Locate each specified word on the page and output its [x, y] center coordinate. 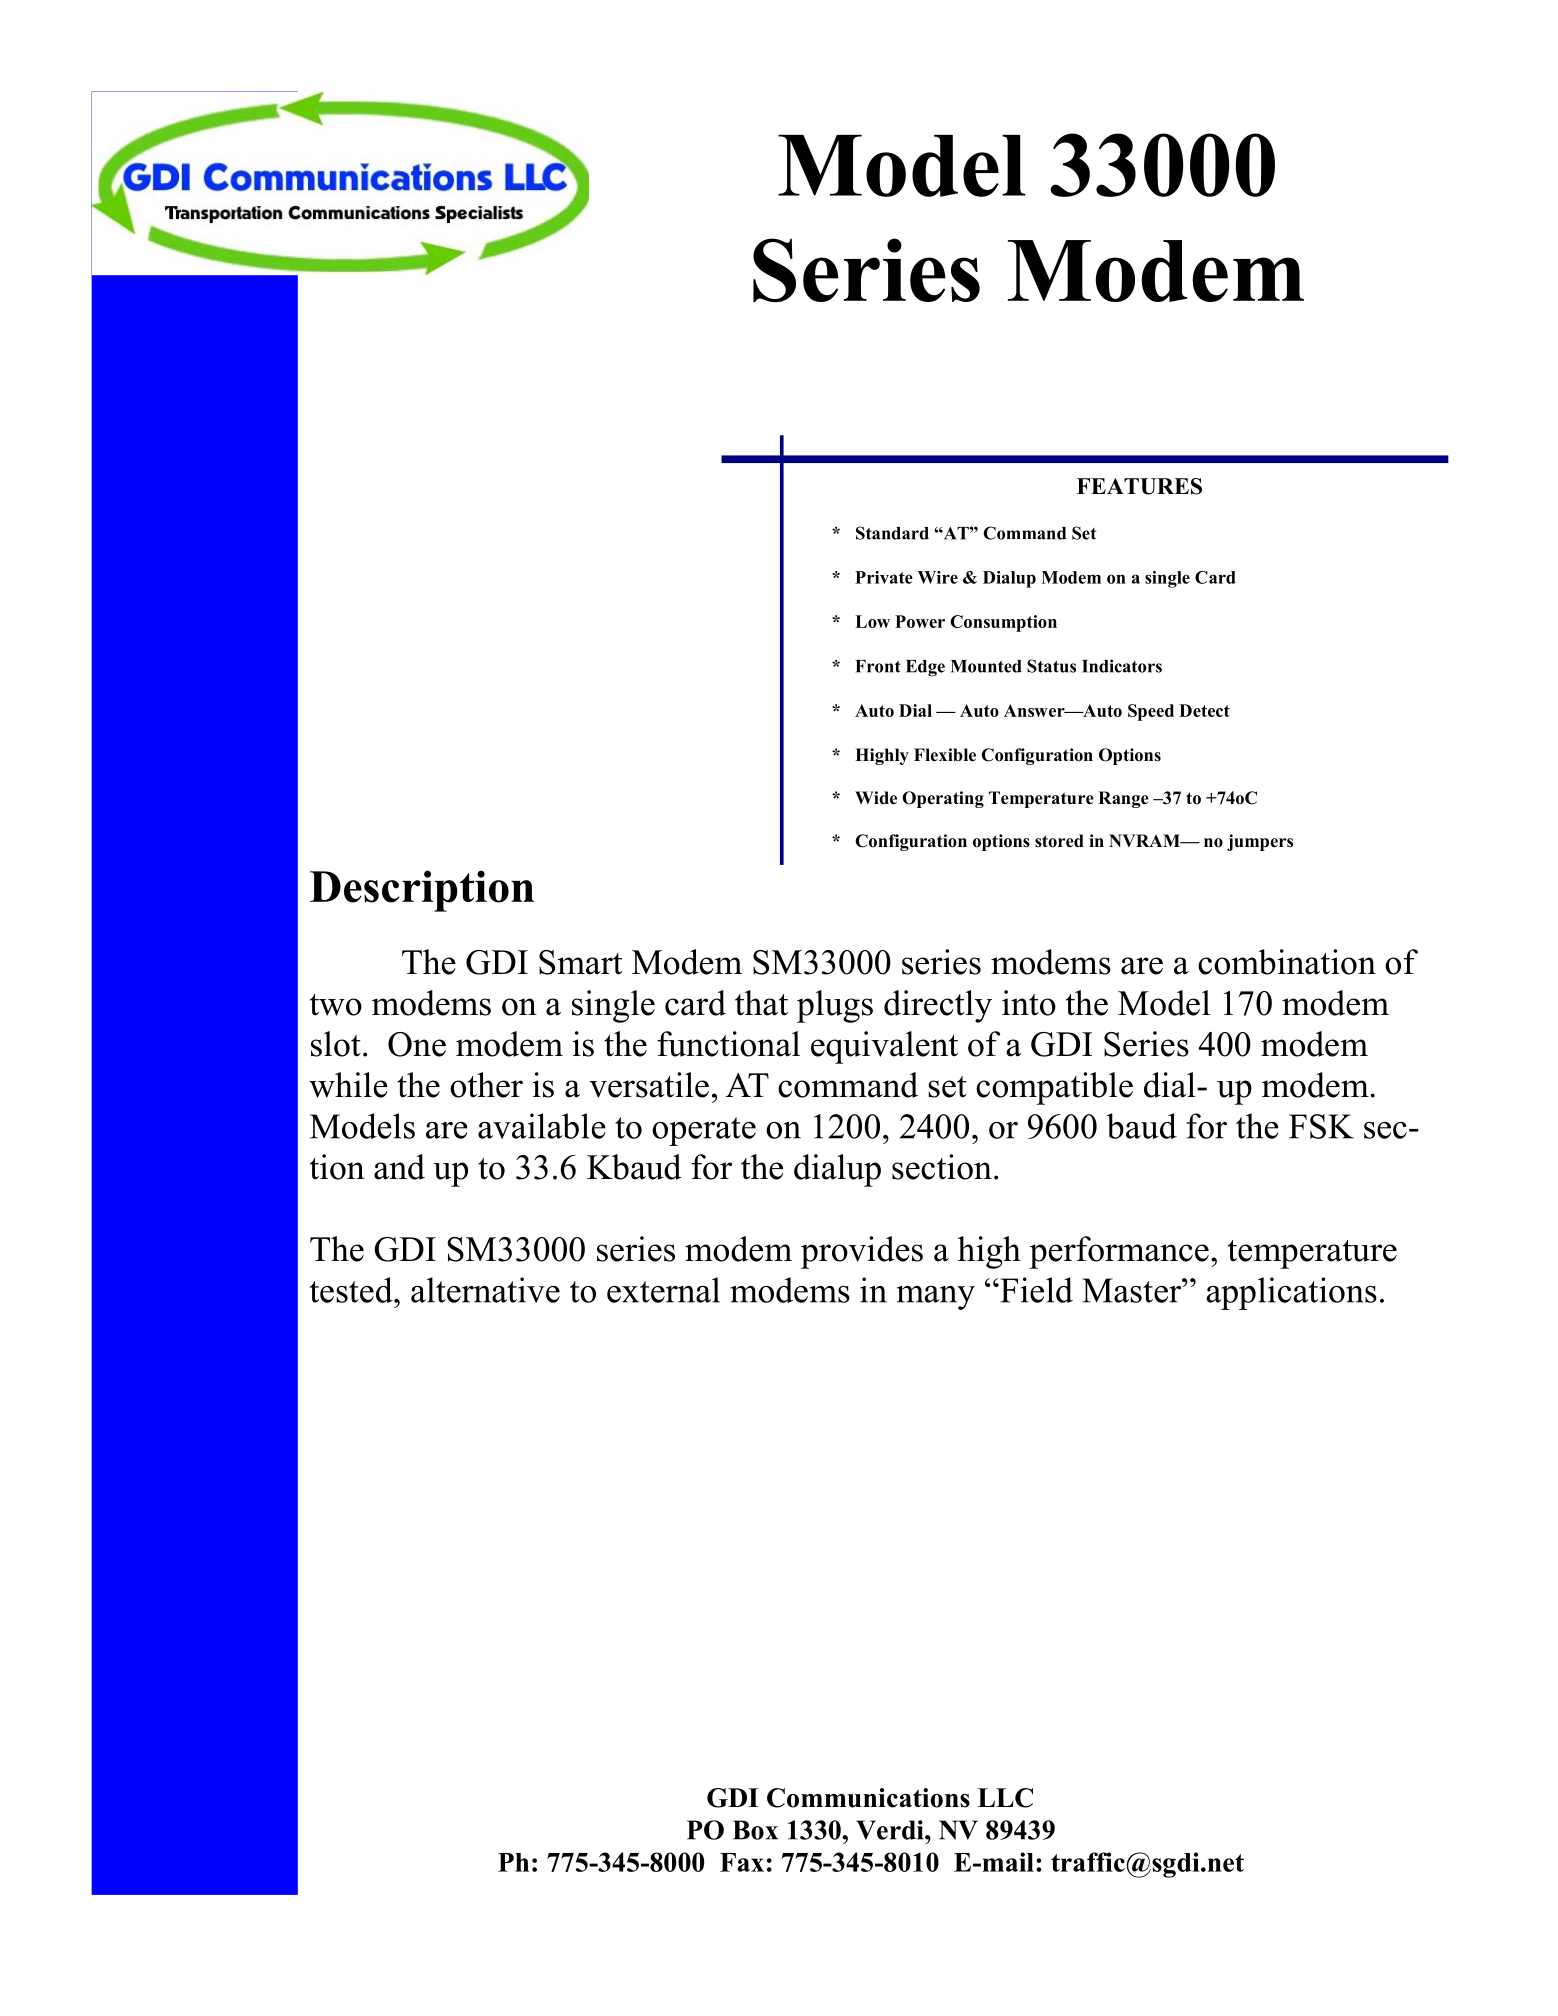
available [542, 1126]
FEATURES [1139, 486]
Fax [742, 1862]
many [936, 1298]
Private [884, 577]
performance [1119, 1252]
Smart [580, 962]
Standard [892, 533]
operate [704, 1131]
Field [1035, 1290]
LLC [1005, 1798]
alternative [485, 1290]
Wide [876, 798]
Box [755, 1830]
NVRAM [1146, 840]
